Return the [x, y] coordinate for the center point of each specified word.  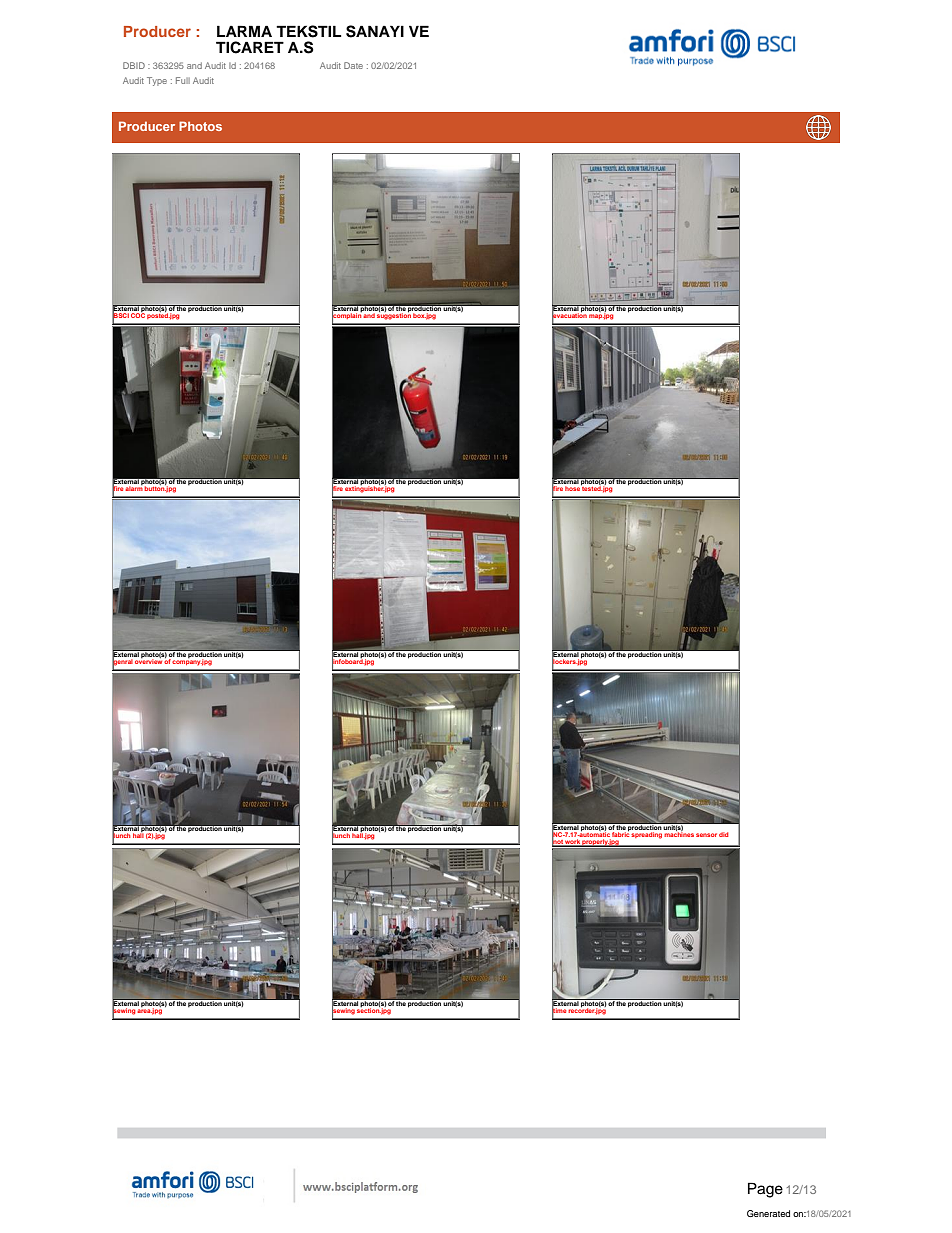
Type [157, 81]
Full [183, 80]
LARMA [244, 31]
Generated [768, 1213]
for [209, 1180]
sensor [706, 835]
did [724, 834]
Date [353, 65]
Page [765, 1190]
